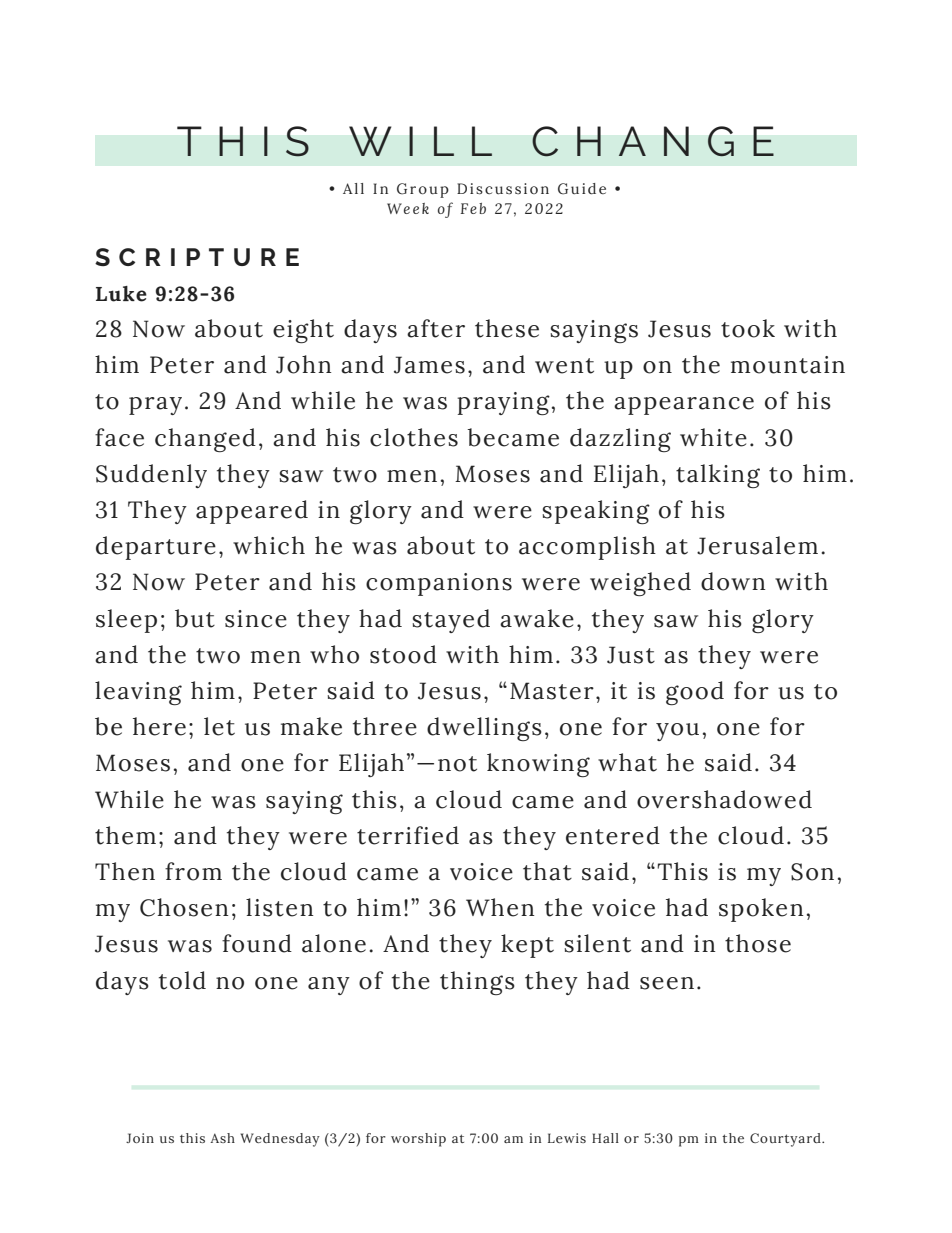  I want to click on Ash, so click(222, 1138).
